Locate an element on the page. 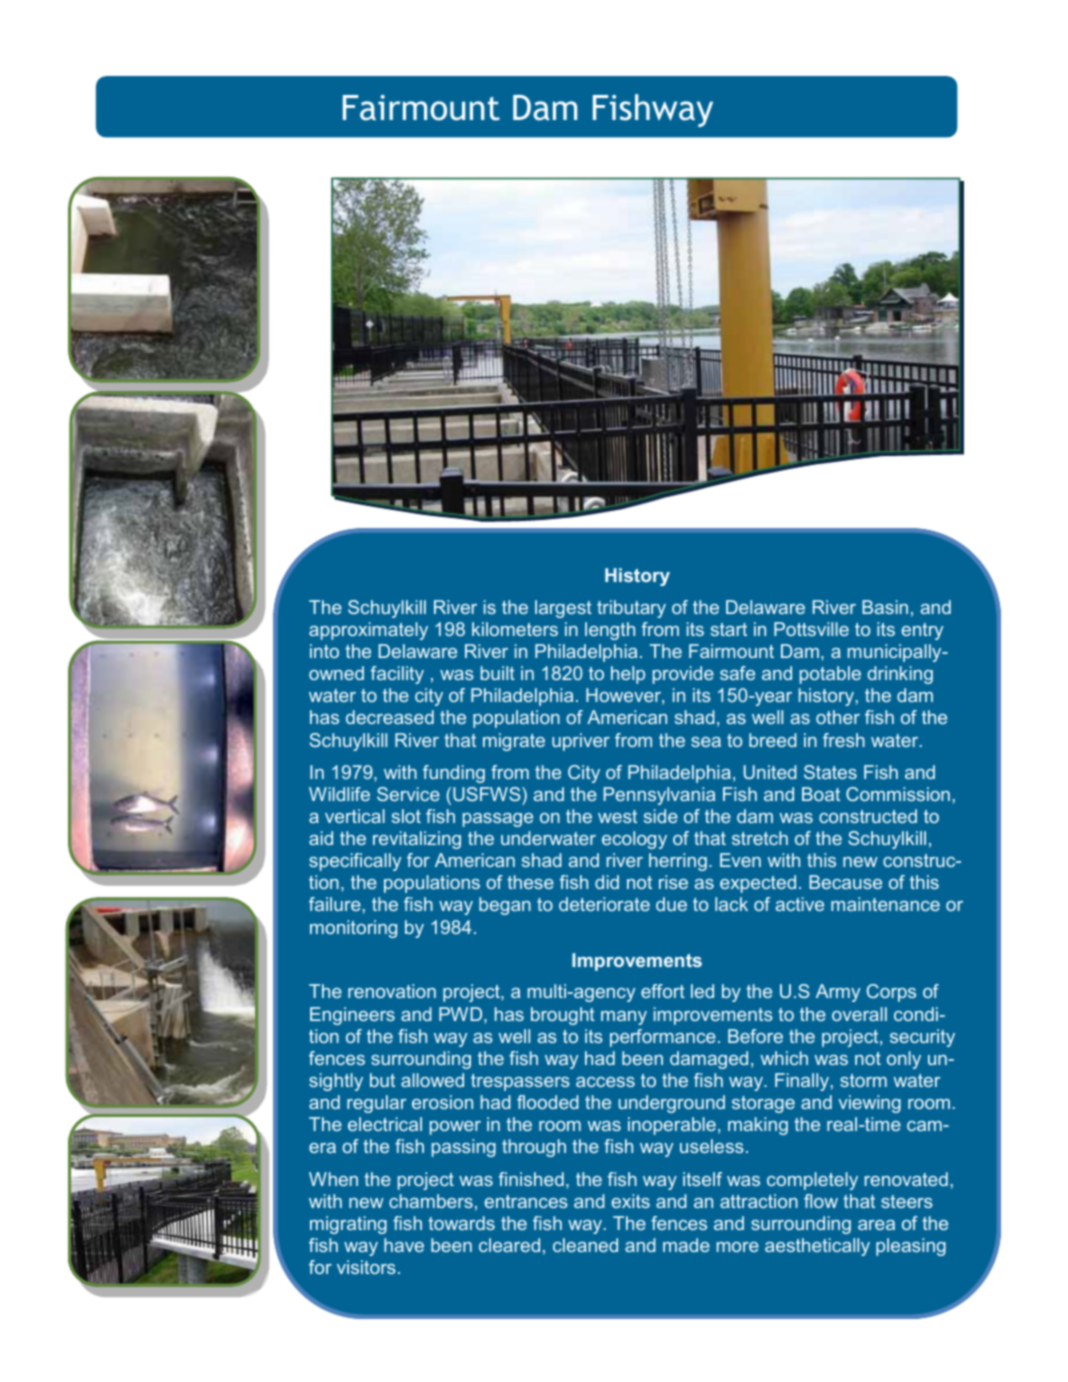 This document has height=1382, width=1068. maintenance is located at coordinates (885, 904).
